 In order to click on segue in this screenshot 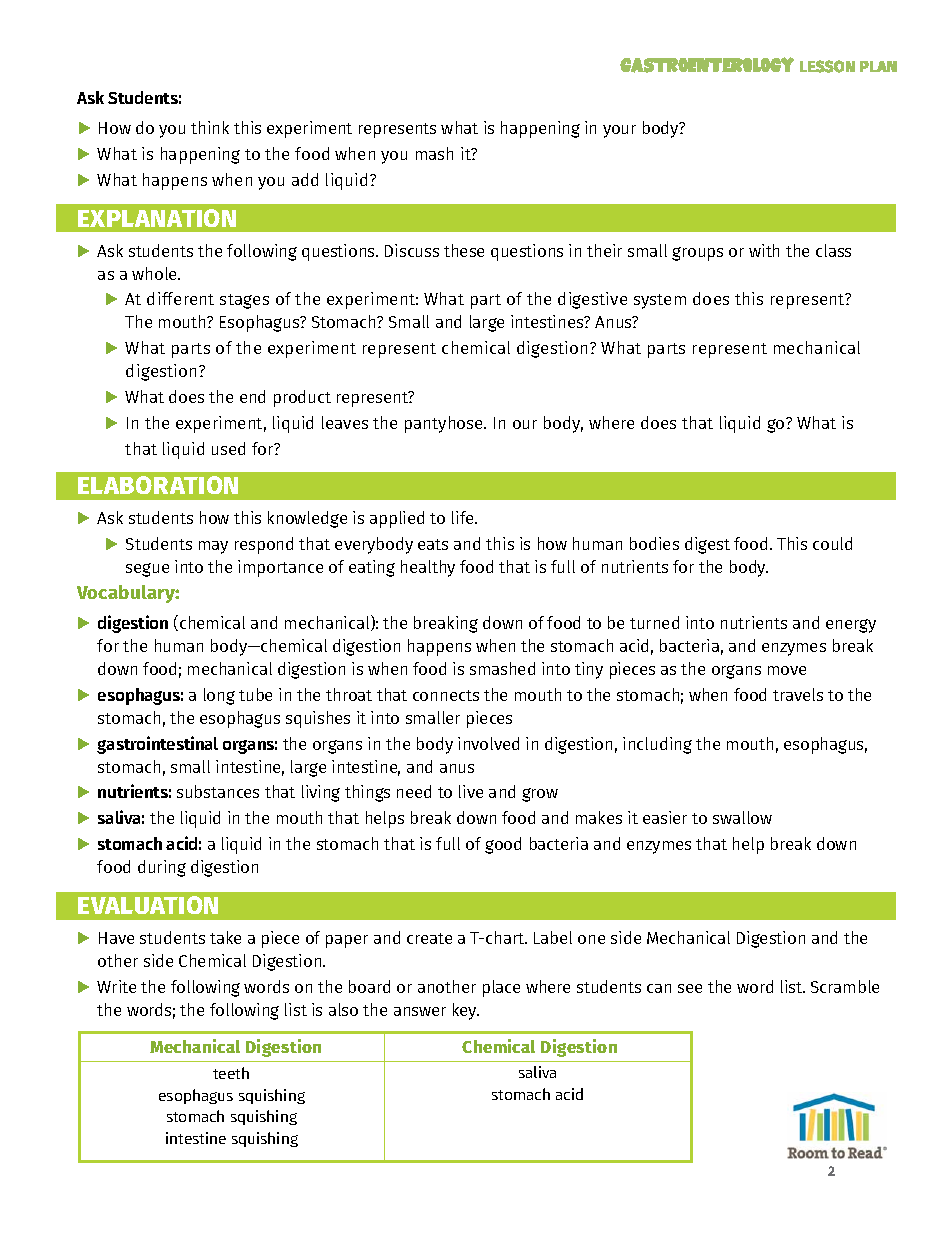, I will do `click(147, 570)`.
